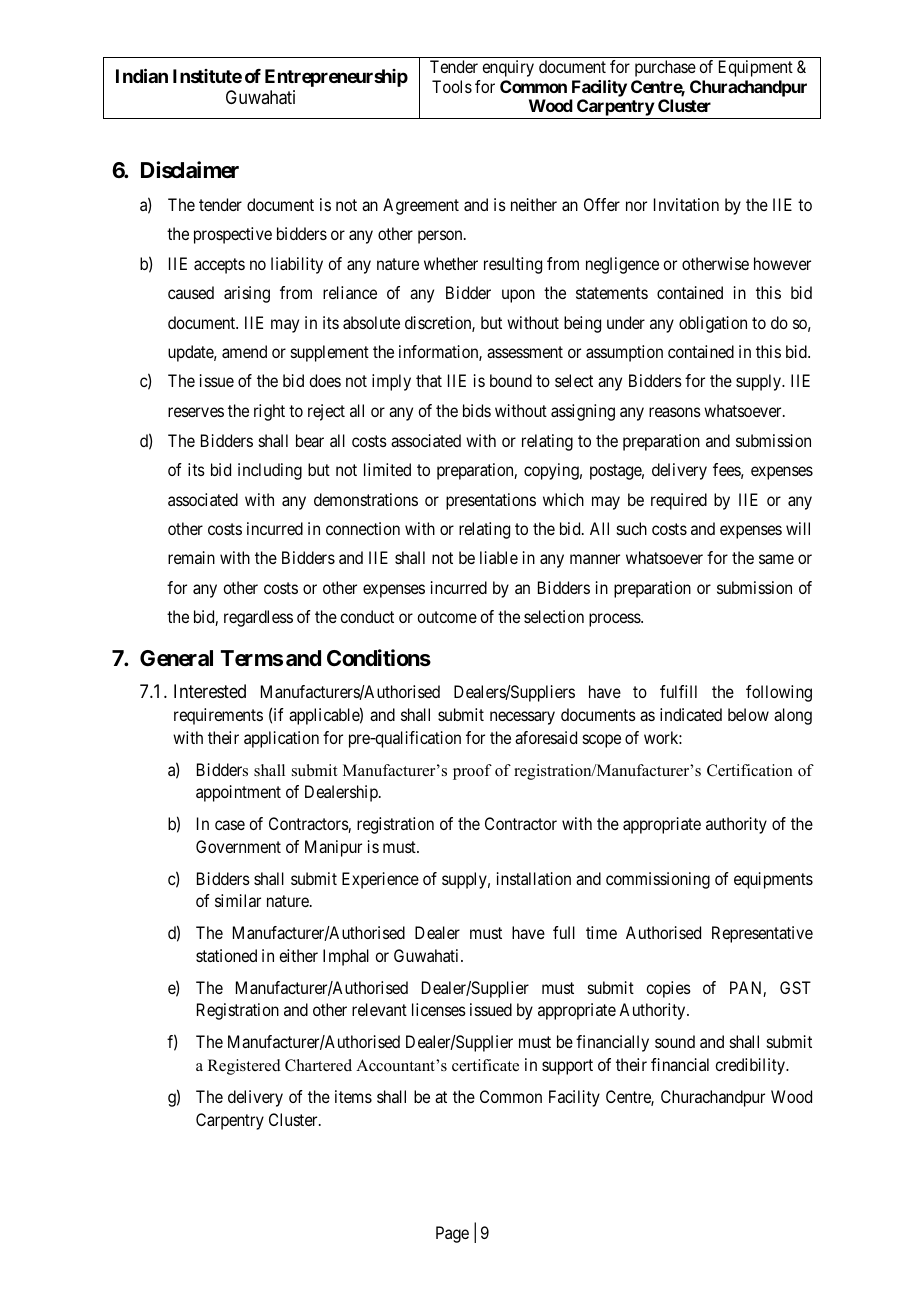 Image resolution: width=924 pixels, height=1308 pixels. I want to click on presentations, so click(491, 501).
